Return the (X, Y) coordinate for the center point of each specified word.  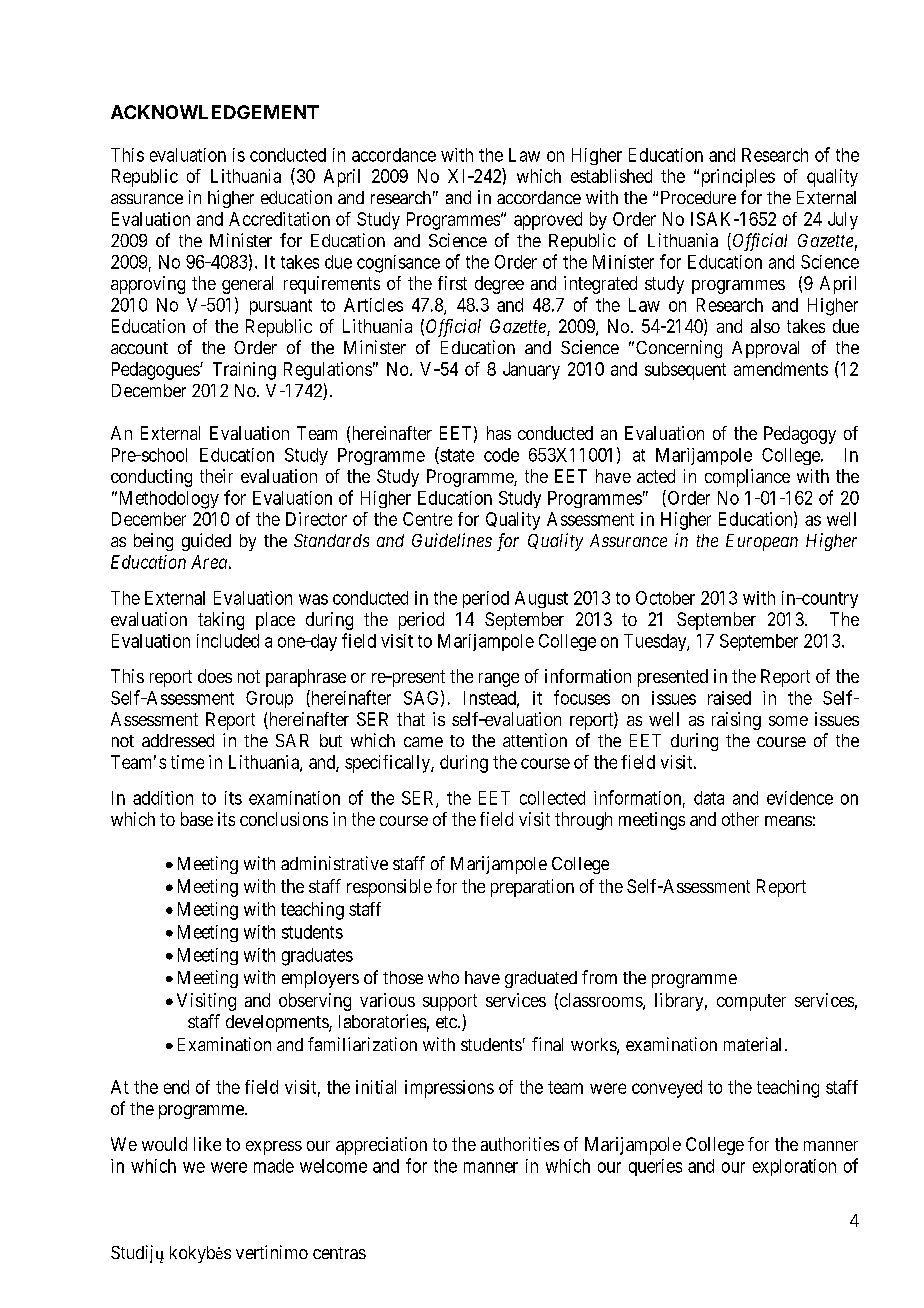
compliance (747, 478)
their (216, 476)
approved (548, 221)
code (501, 455)
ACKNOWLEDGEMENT (215, 112)
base (197, 819)
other (740, 819)
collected (552, 798)
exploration (794, 1167)
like (207, 1144)
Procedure (698, 197)
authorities (520, 1144)
